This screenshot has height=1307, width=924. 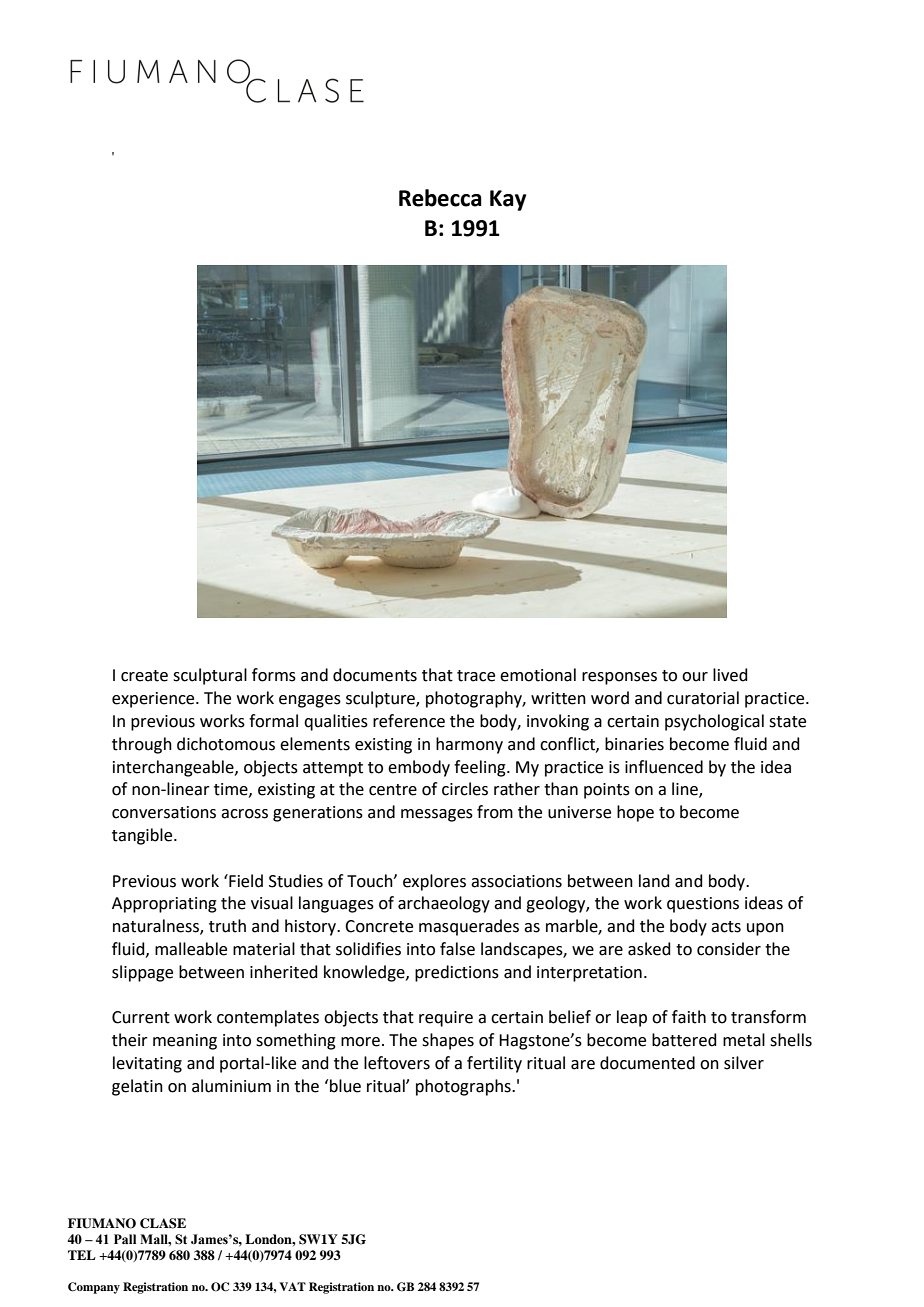 What do you see at coordinates (164, 905) in the screenshot?
I see `Appropriating` at bounding box center [164, 905].
